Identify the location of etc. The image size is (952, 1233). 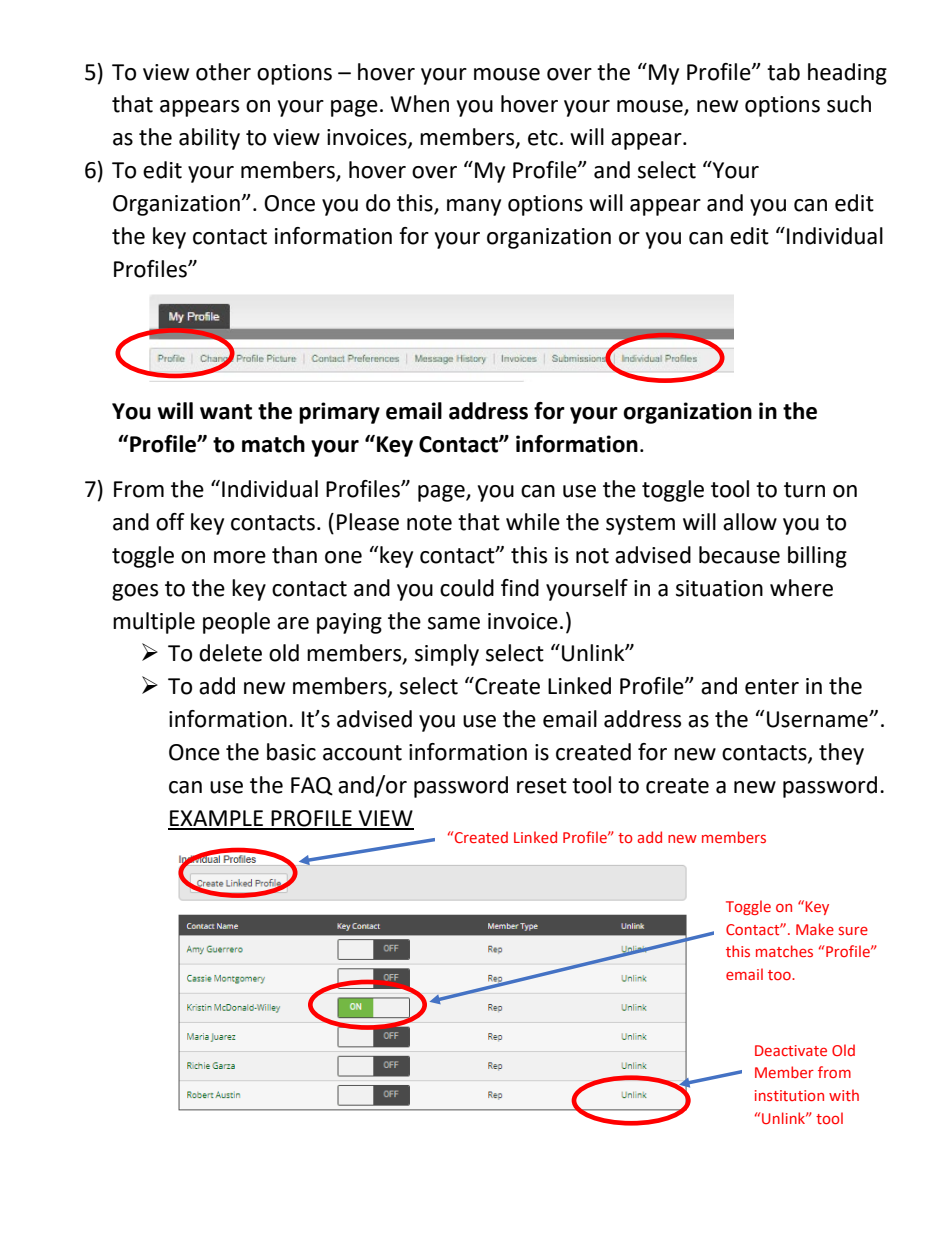
(543, 138).
